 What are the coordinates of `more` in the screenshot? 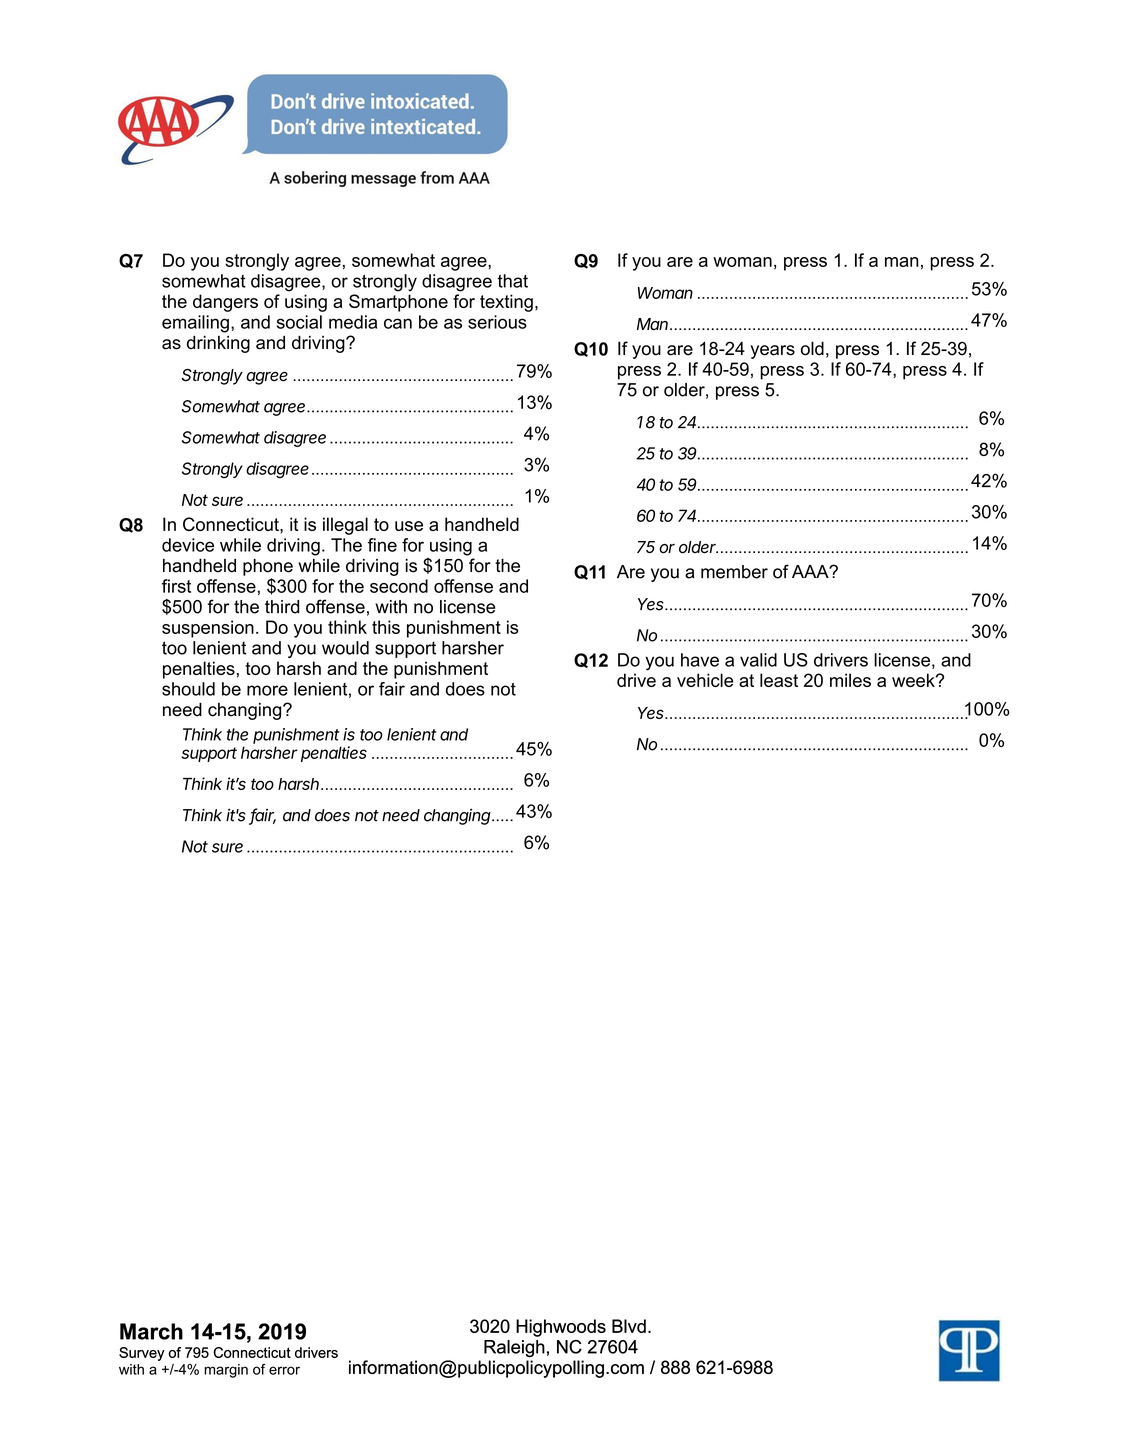 It's located at (267, 690).
